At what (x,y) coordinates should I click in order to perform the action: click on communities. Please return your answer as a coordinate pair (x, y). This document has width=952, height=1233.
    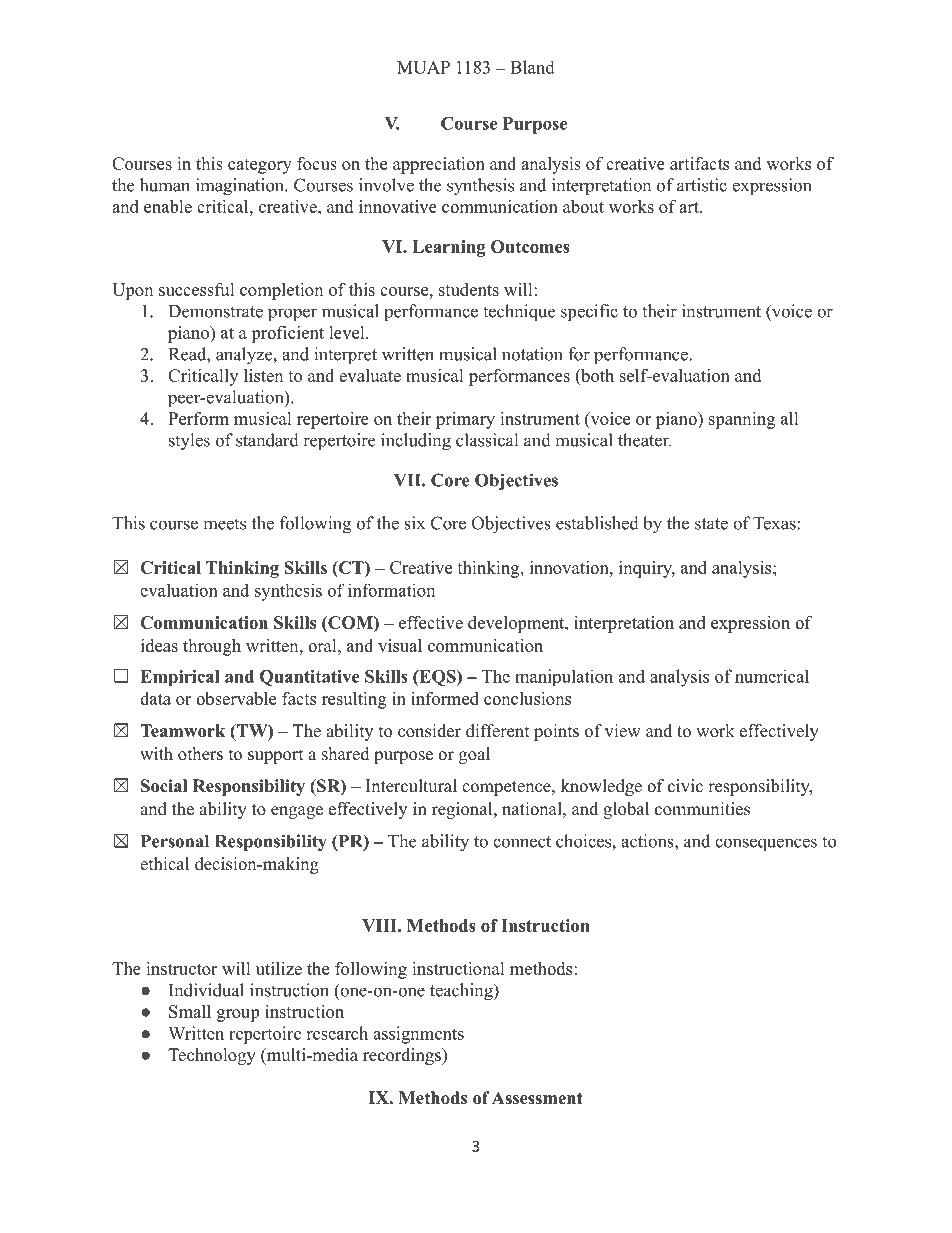
    Looking at the image, I should click on (702, 809).
